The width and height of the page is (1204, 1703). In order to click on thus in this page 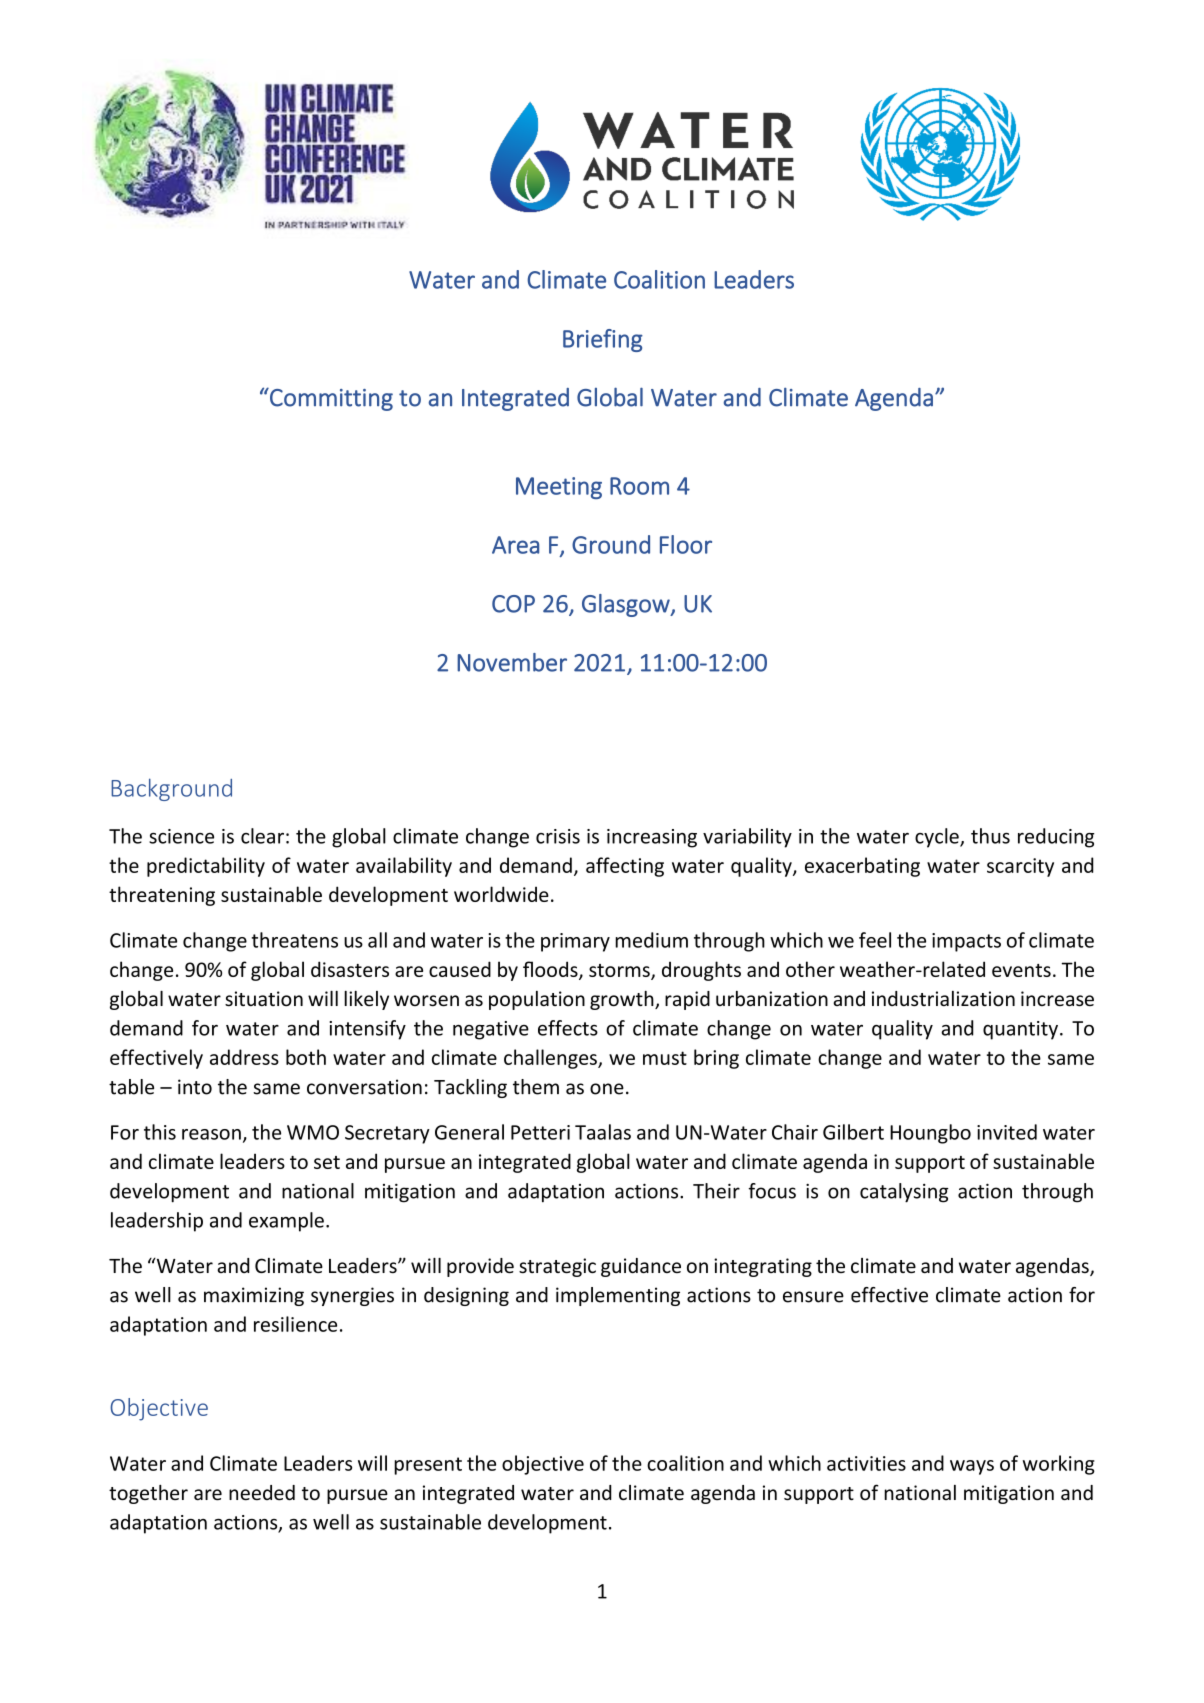, I will do `click(990, 836)`.
